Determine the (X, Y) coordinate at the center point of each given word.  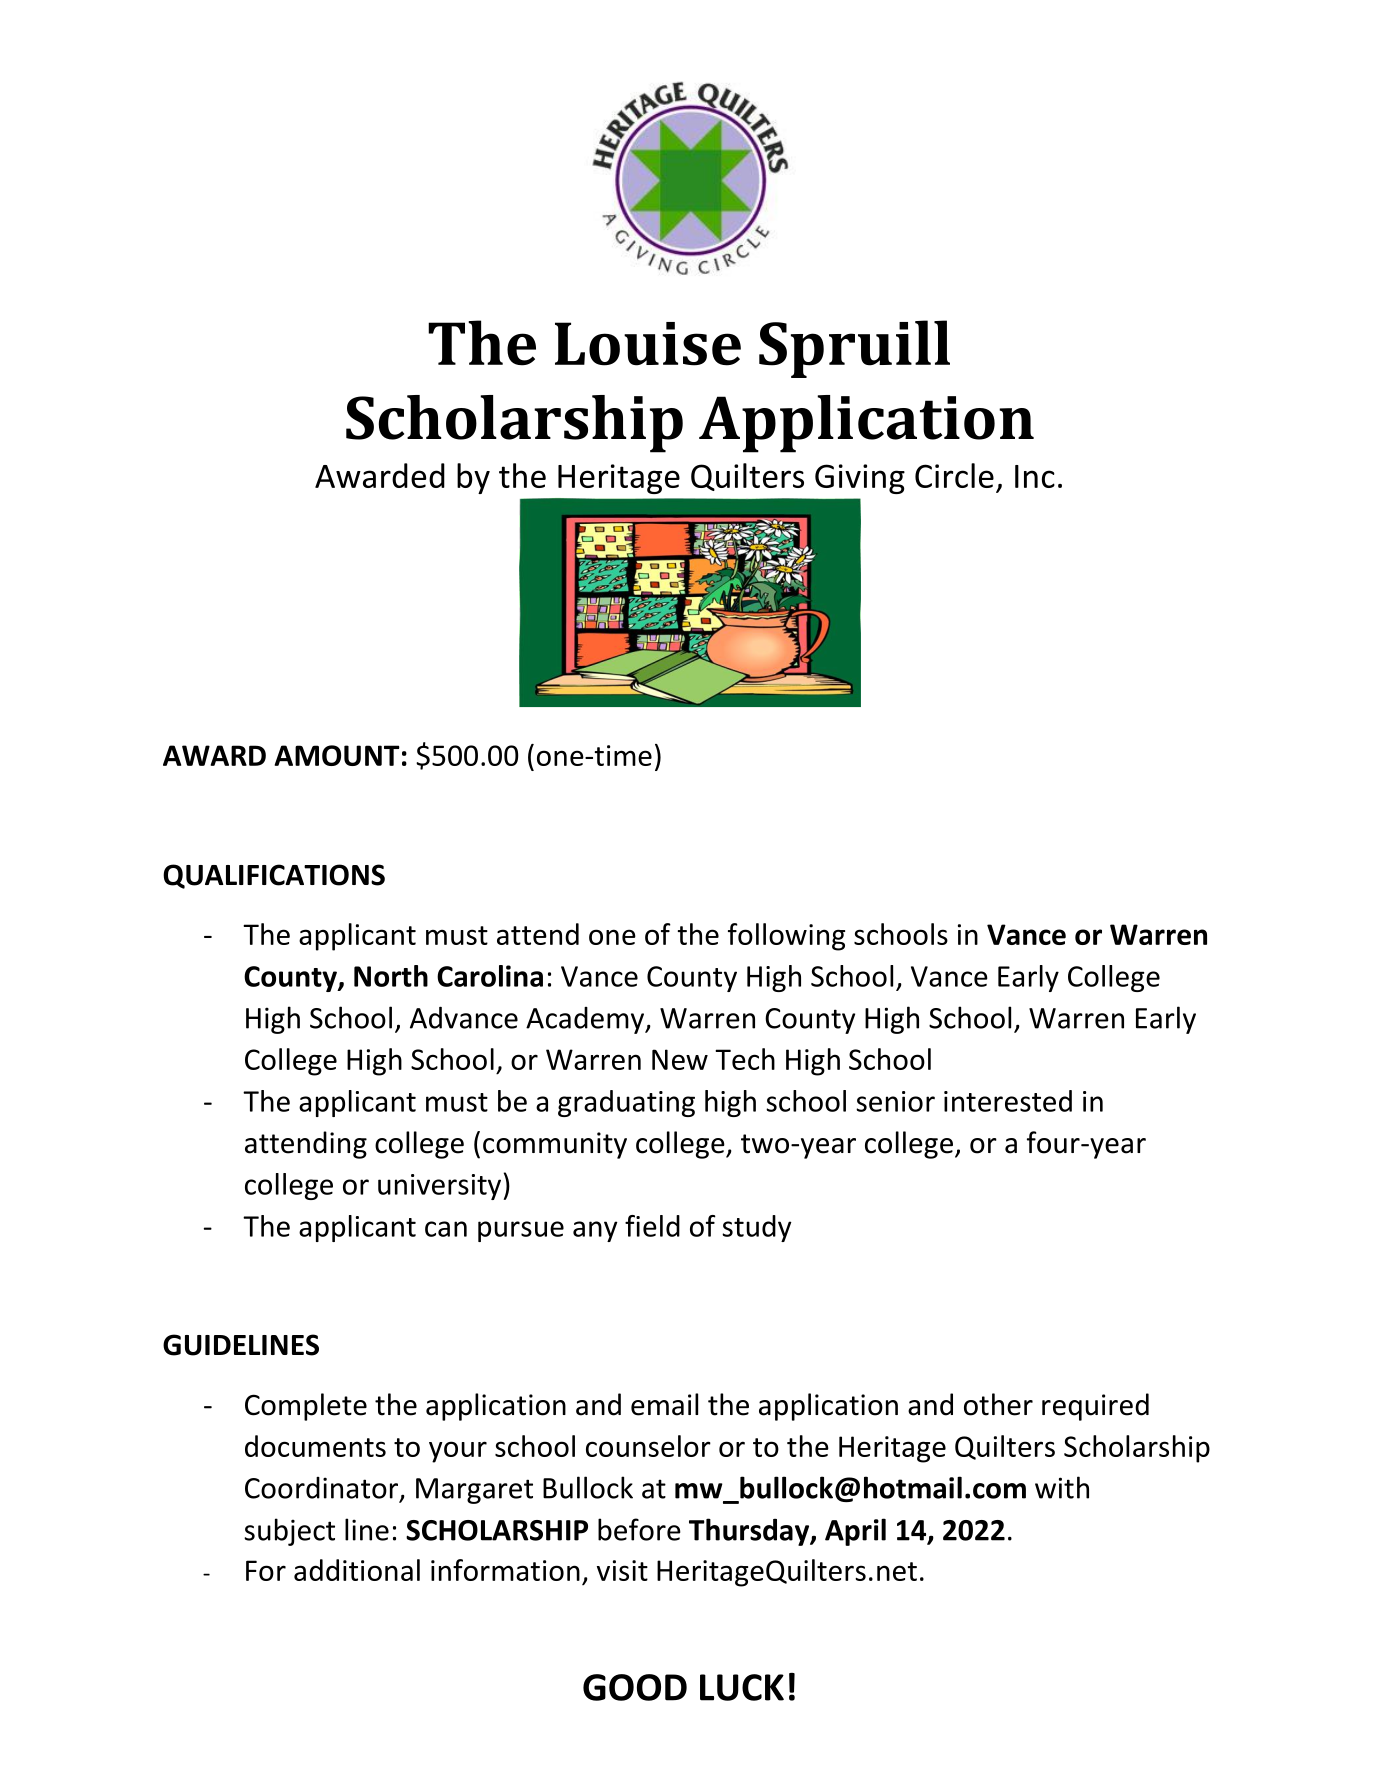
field (652, 1226)
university (441, 1187)
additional (357, 1570)
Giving (860, 479)
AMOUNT (337, 755)
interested (1008, 1101)
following (786, 937)
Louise (648, 344)
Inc (1035, 476)
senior (895, 1101)
